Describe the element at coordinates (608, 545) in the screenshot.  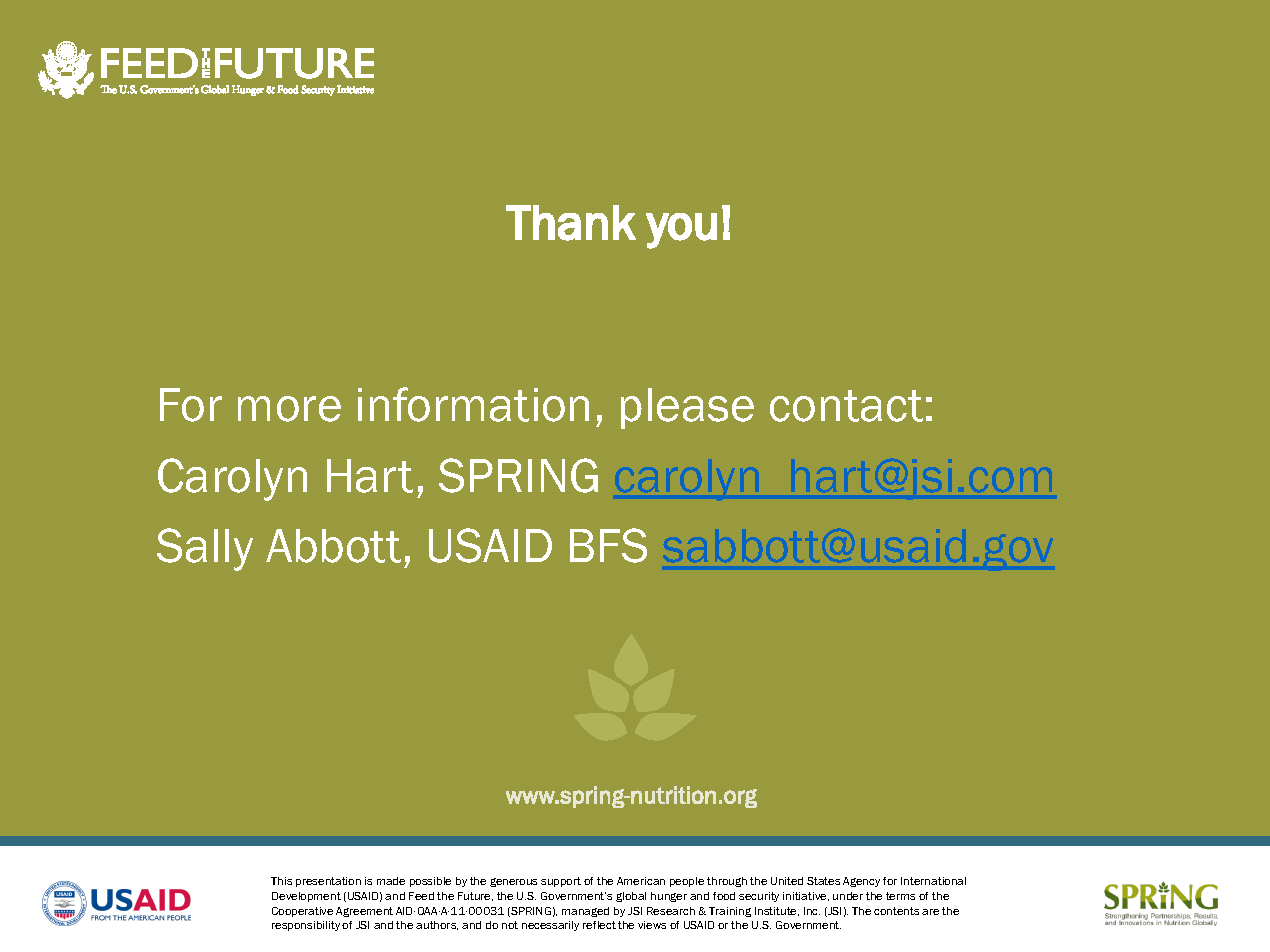
I see `BFS` at that location.
